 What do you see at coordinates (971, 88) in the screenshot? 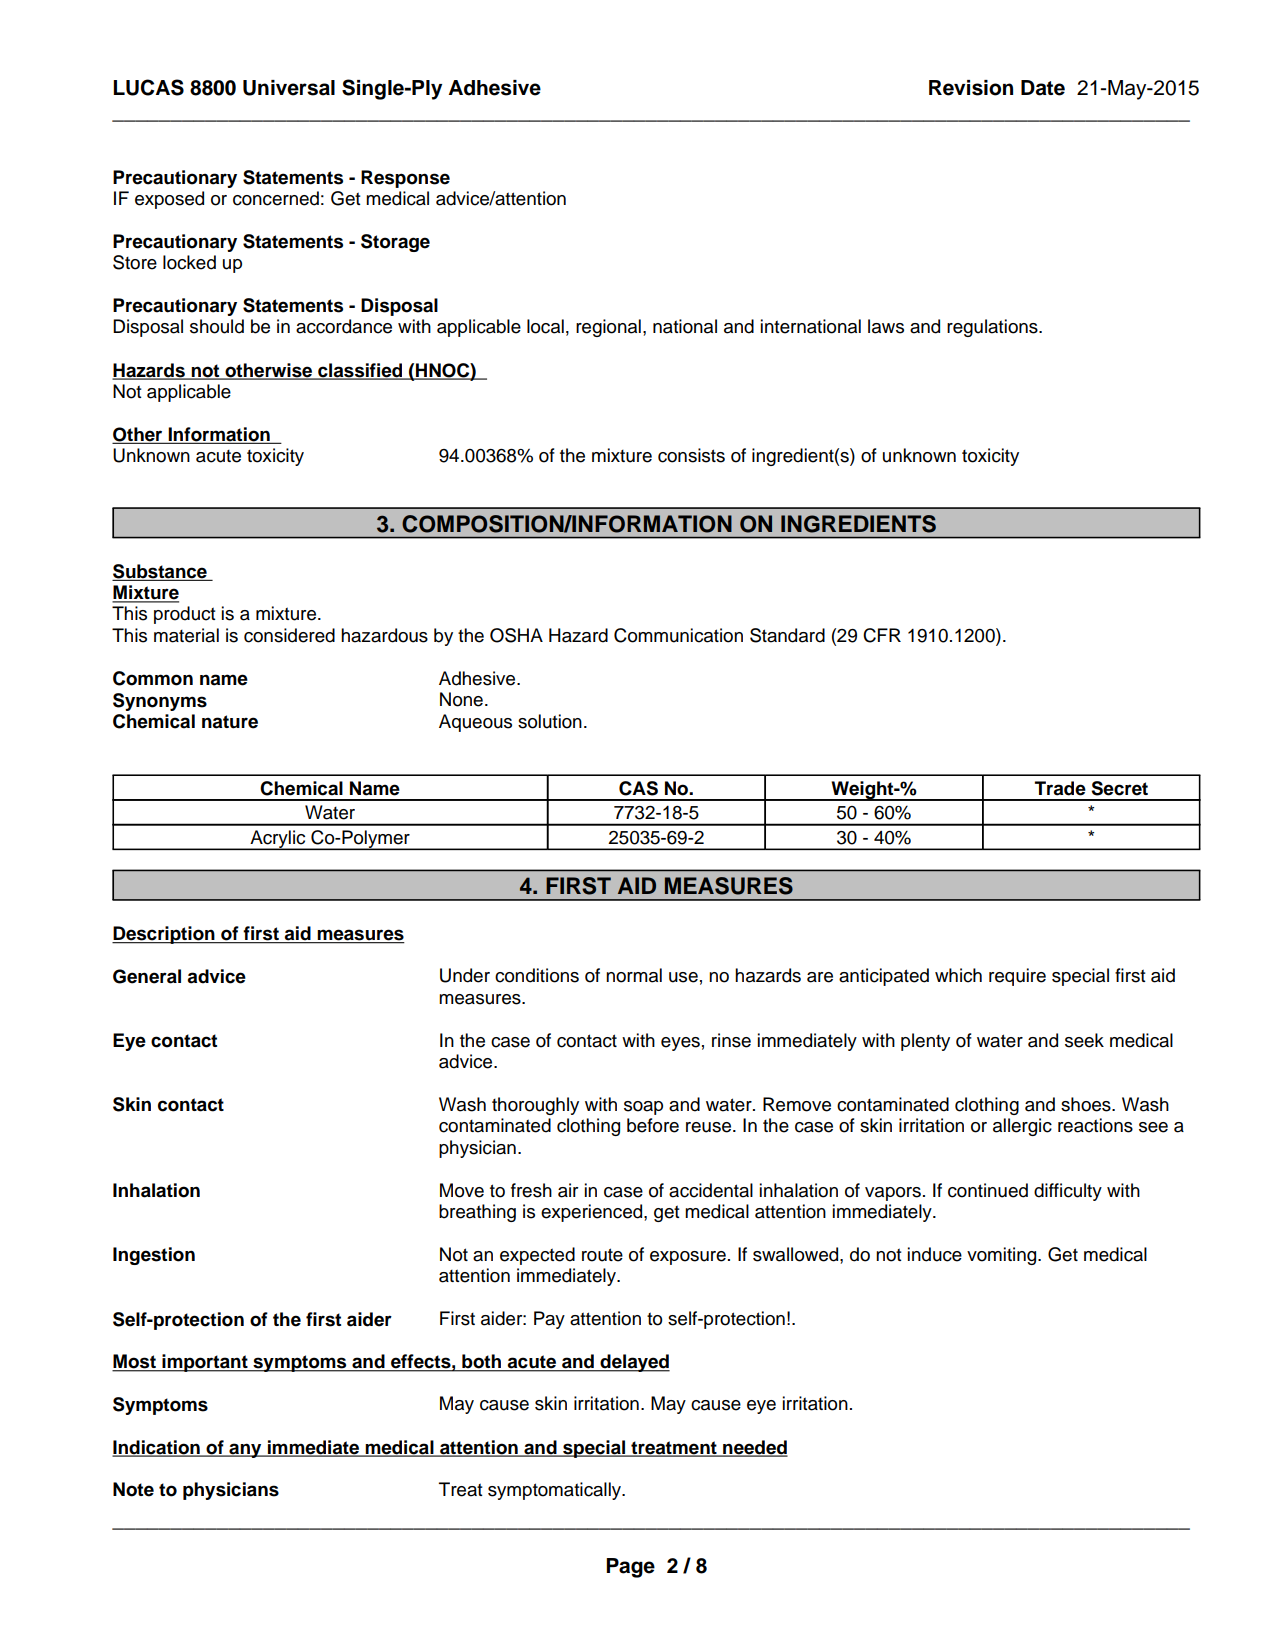
I see `Revision` at bounding box center [971, 88].
